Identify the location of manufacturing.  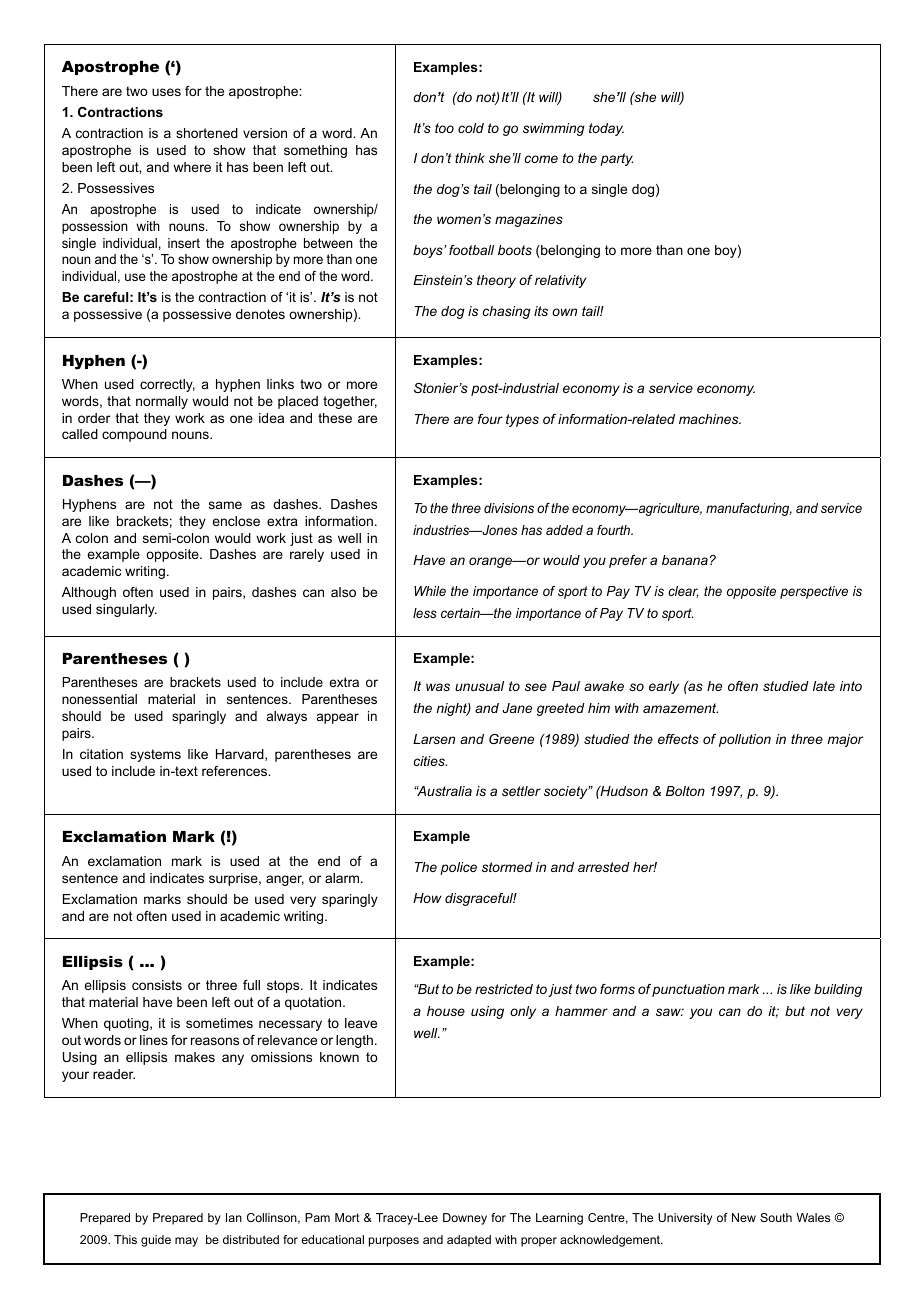
(749, 509).
